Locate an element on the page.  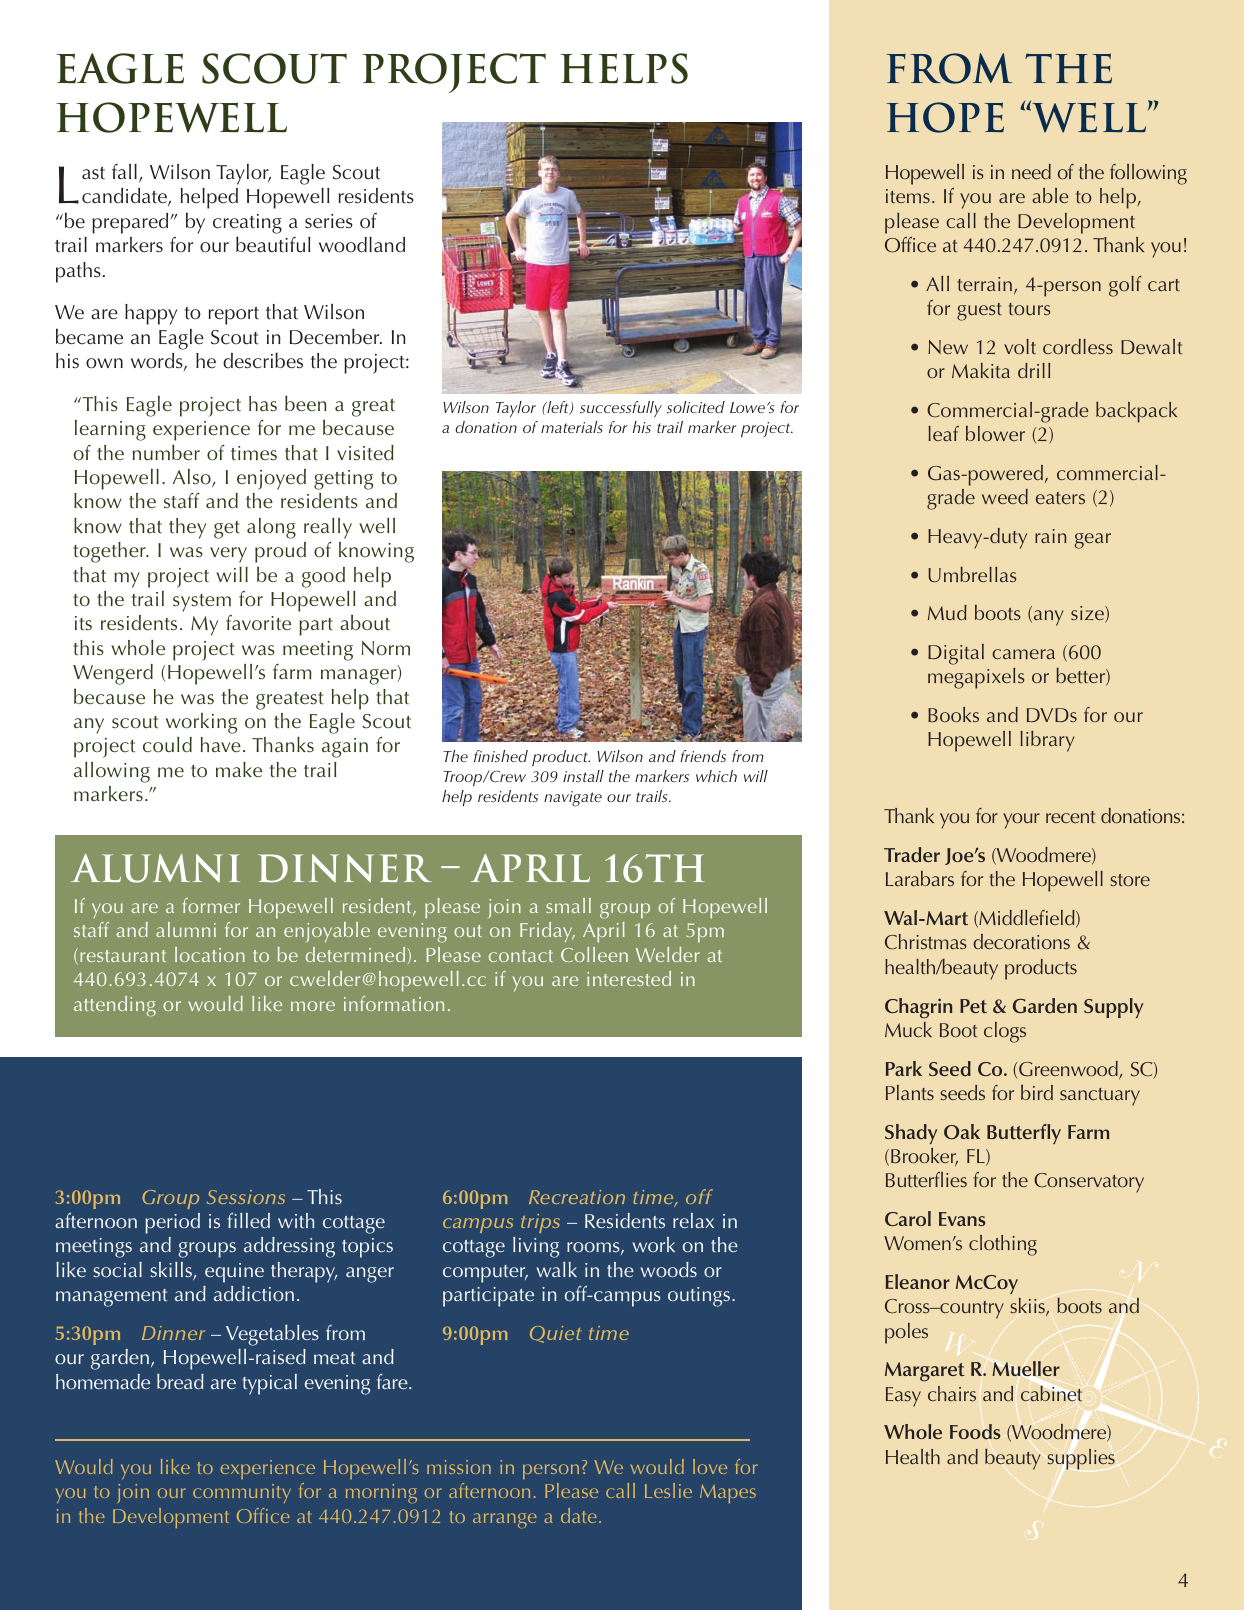
community is located at coordinates (242, 1493).
